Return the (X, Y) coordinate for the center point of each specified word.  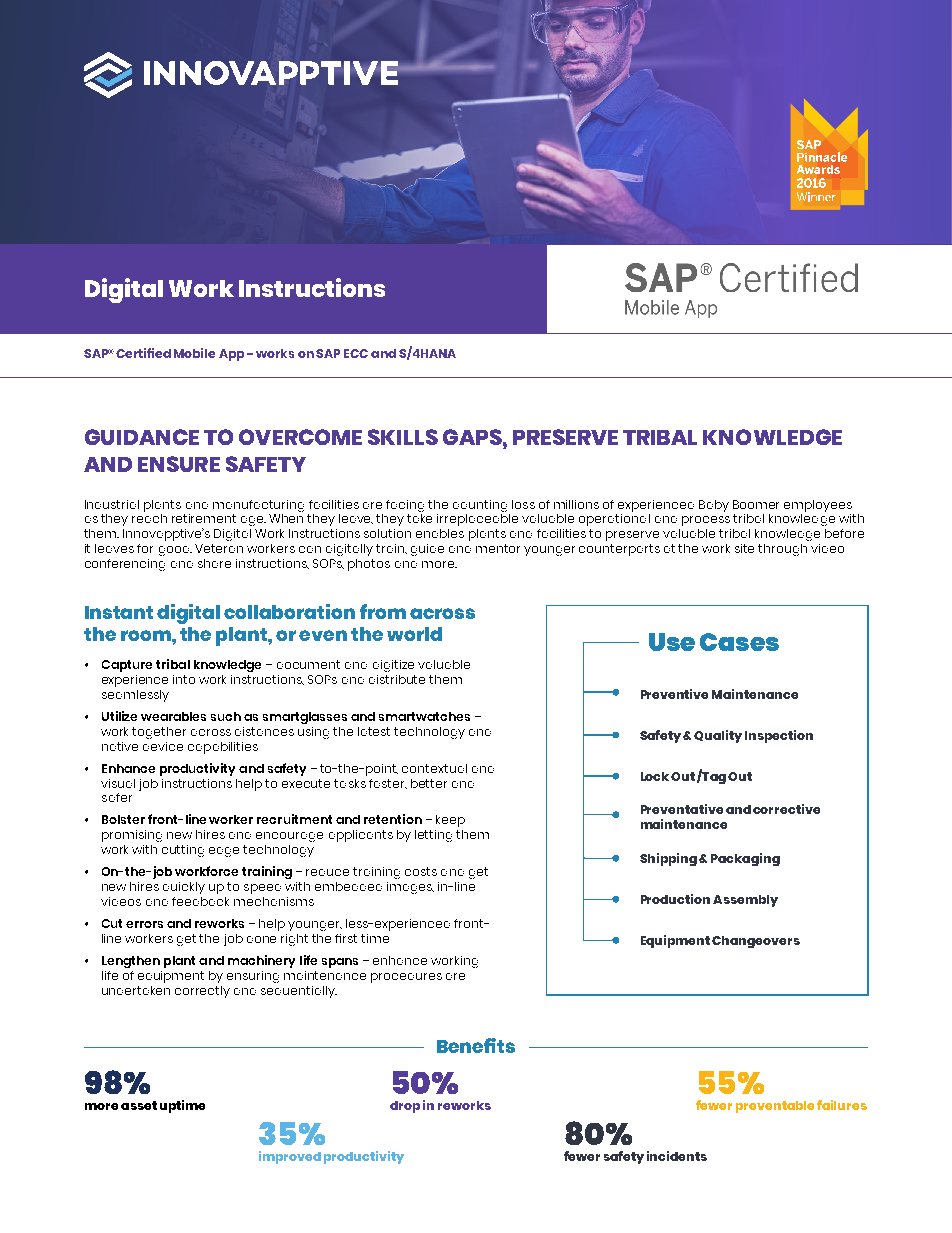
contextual (434, 768)
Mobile (194, 353)
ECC (356, 353)
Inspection (779, 736)
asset (139, 1105)
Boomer (756, 504)
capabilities (223, 748)
